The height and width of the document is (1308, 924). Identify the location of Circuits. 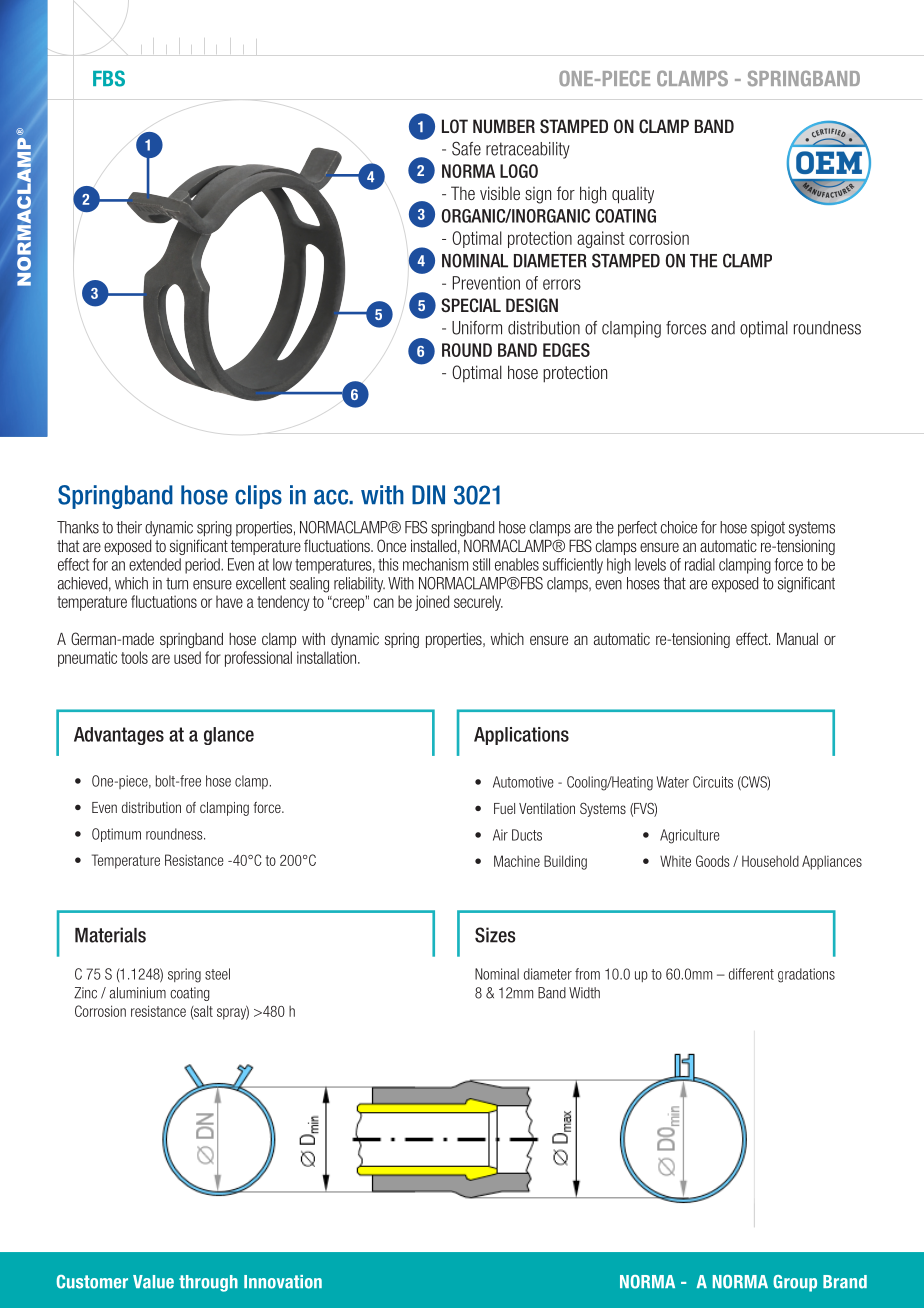
(713, 782).
